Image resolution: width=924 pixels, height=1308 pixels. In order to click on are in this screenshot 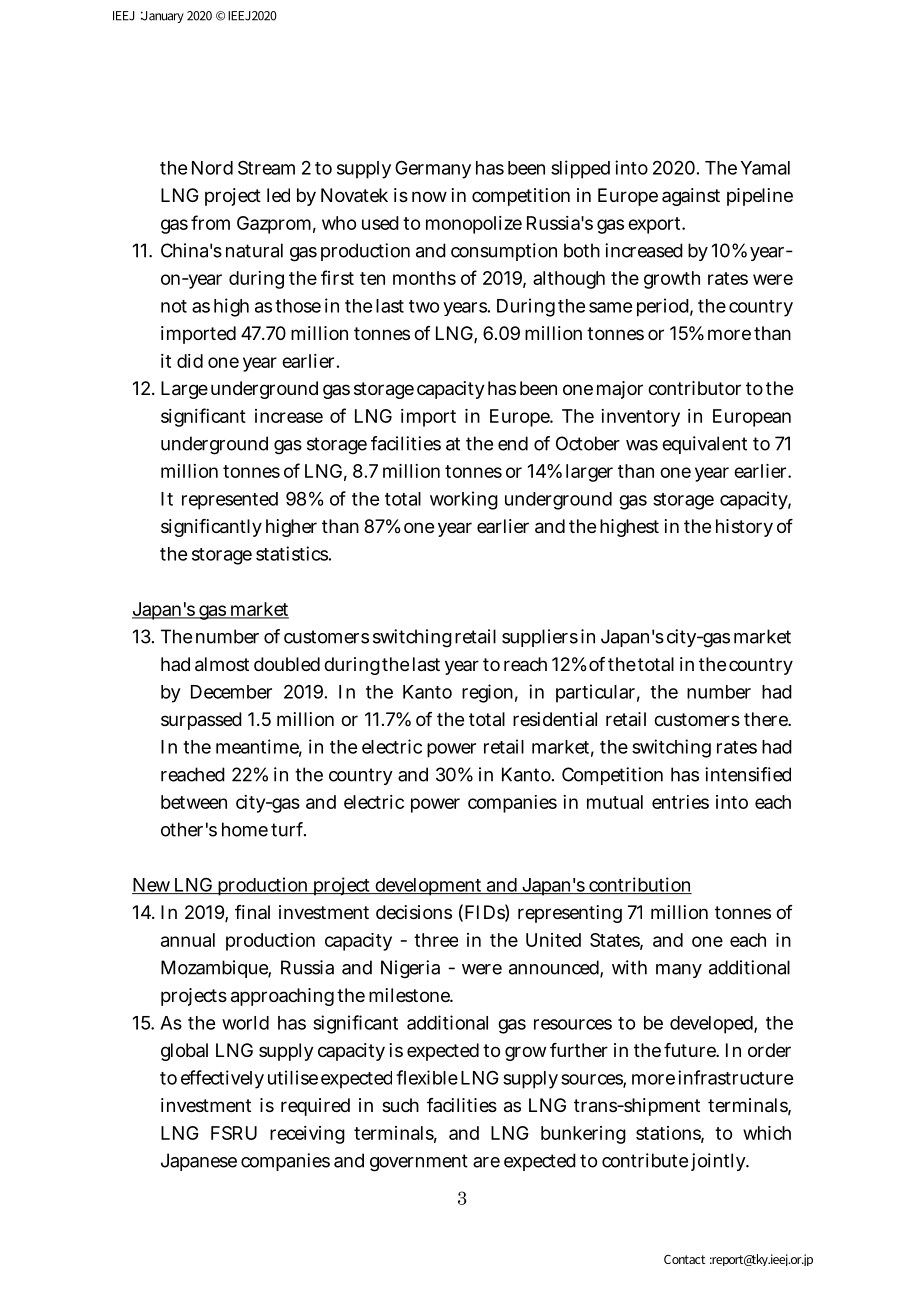, I will do `click(486, 1162)`.
